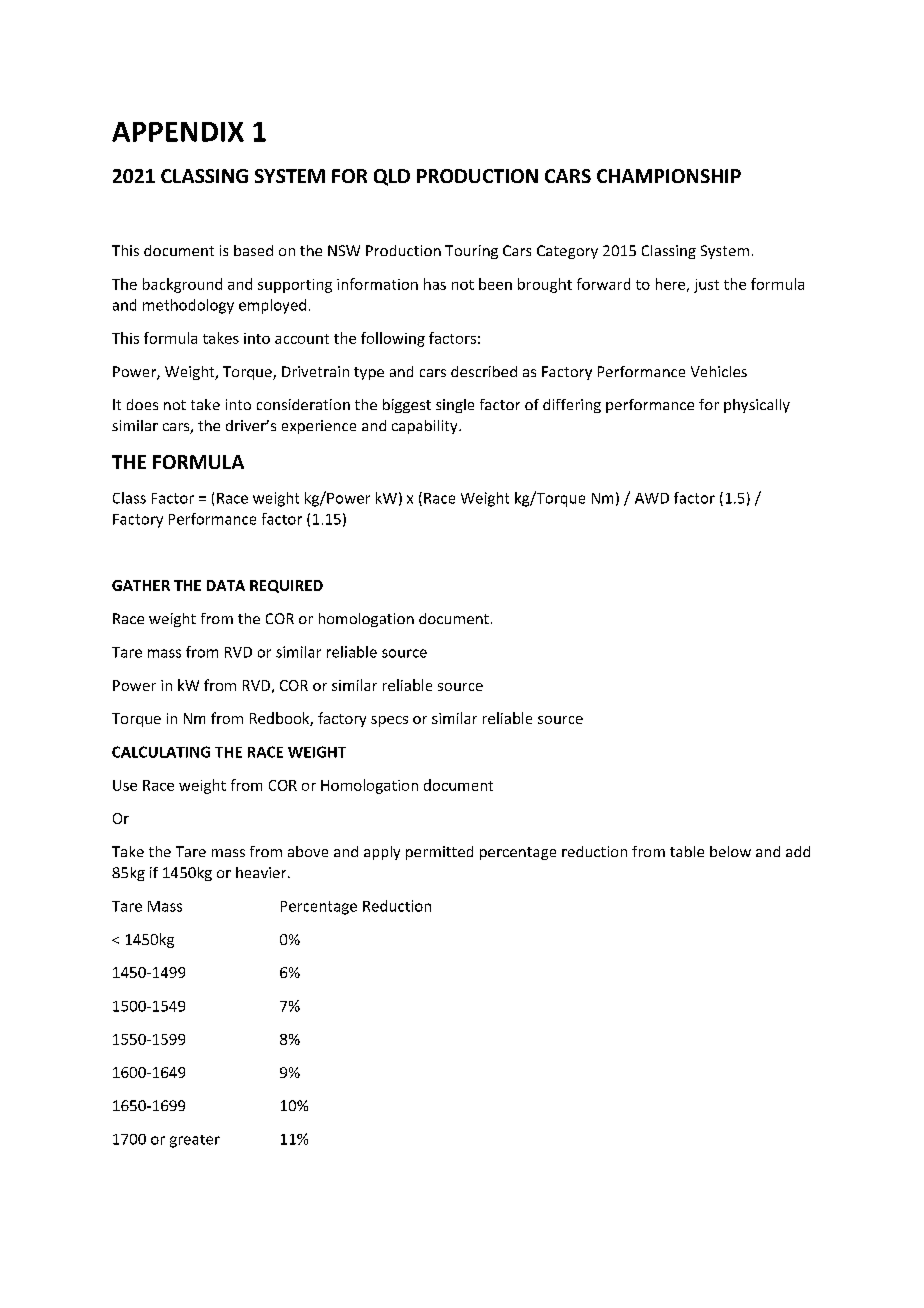  I want to click on AWD, so click(652, 498).
